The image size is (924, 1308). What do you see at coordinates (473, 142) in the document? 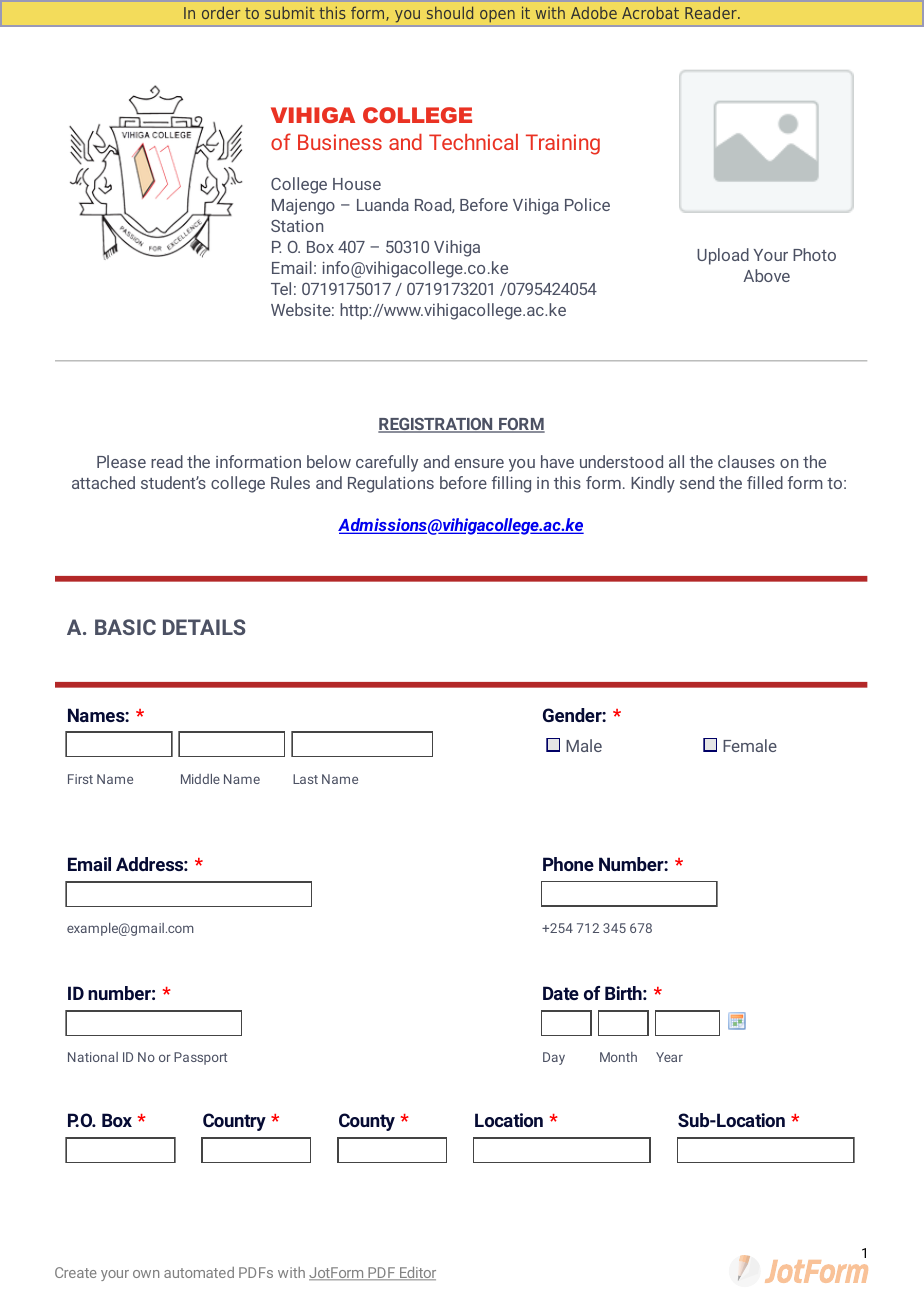
I see `Technical` at bounding box center [473, 142].
